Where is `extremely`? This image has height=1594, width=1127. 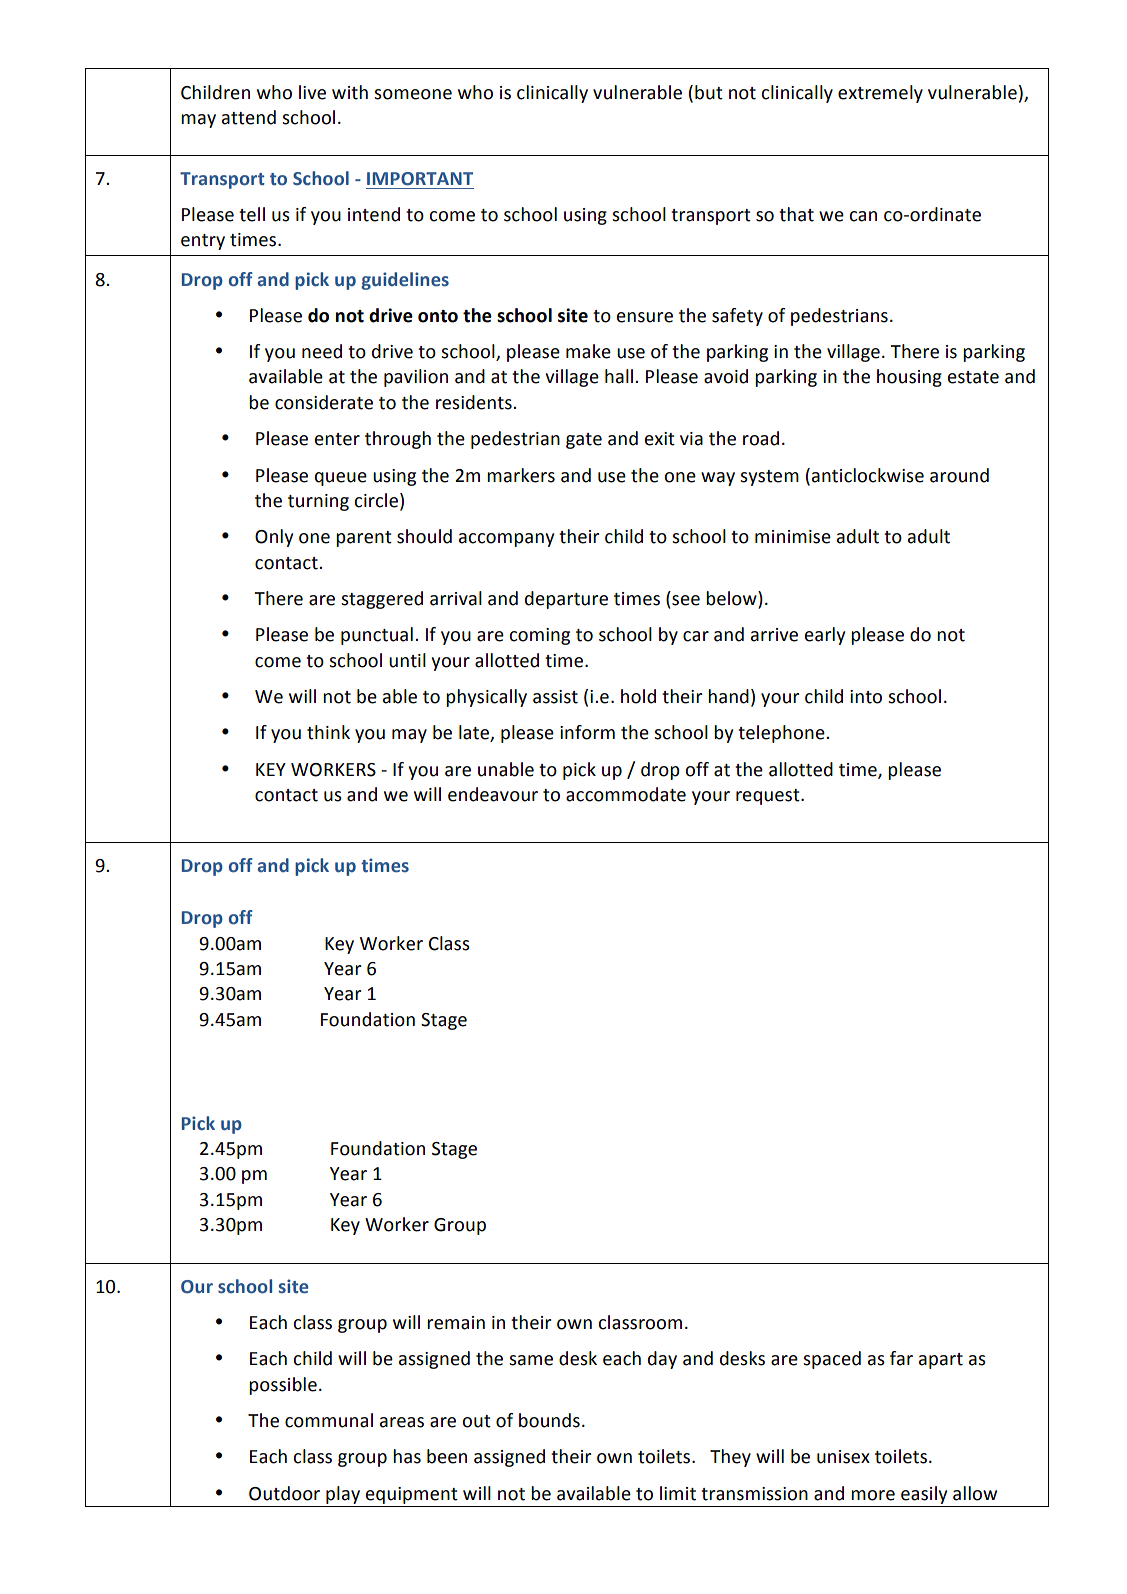 extremely is located at coordinates (880, 94).
